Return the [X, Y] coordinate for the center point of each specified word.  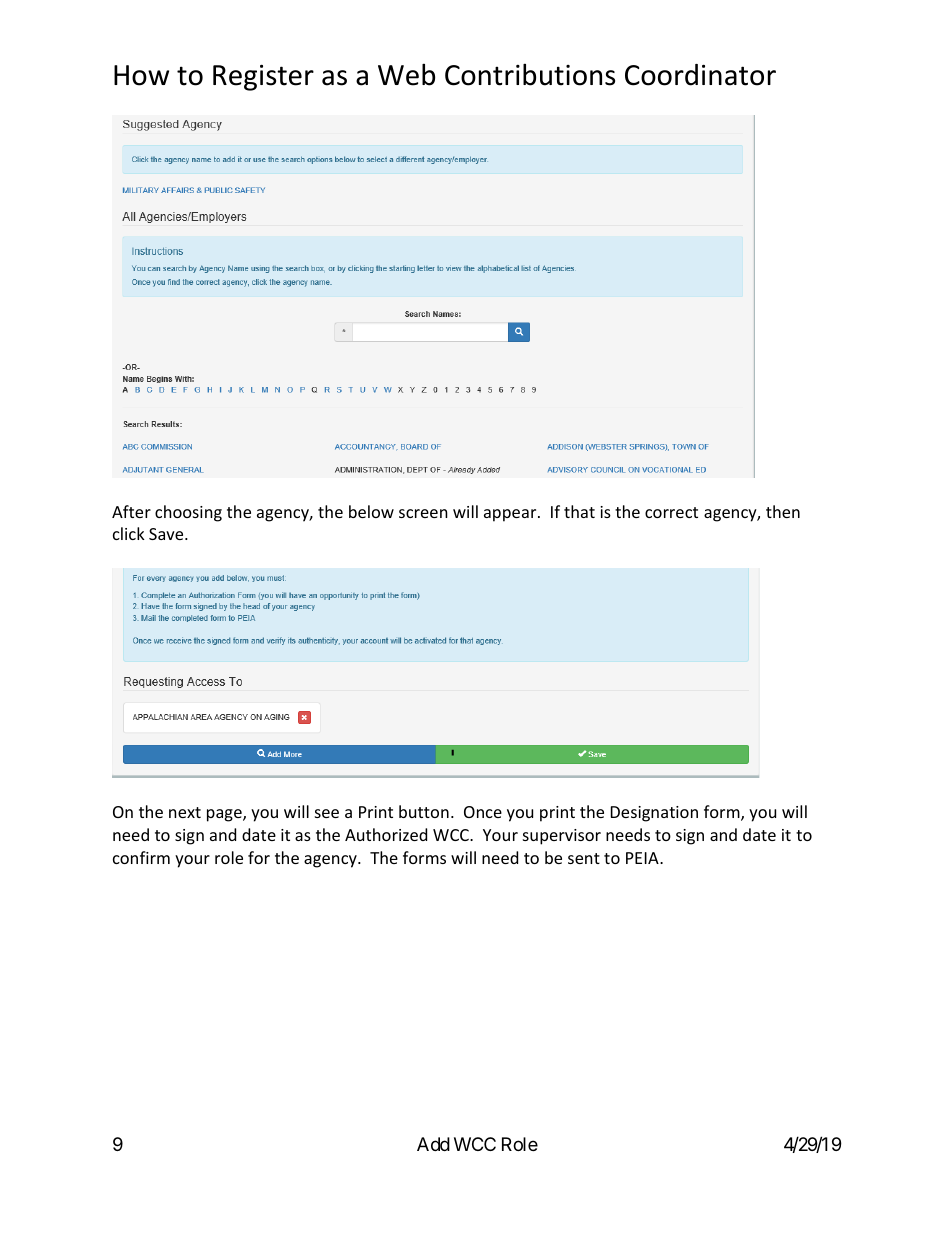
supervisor [562, 837]
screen [423, 513]
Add [433, 1144]
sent [584, 858]
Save [167, 534]
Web [406, 74]
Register [263, 78]
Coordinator [700, 75]
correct [671, 512]
